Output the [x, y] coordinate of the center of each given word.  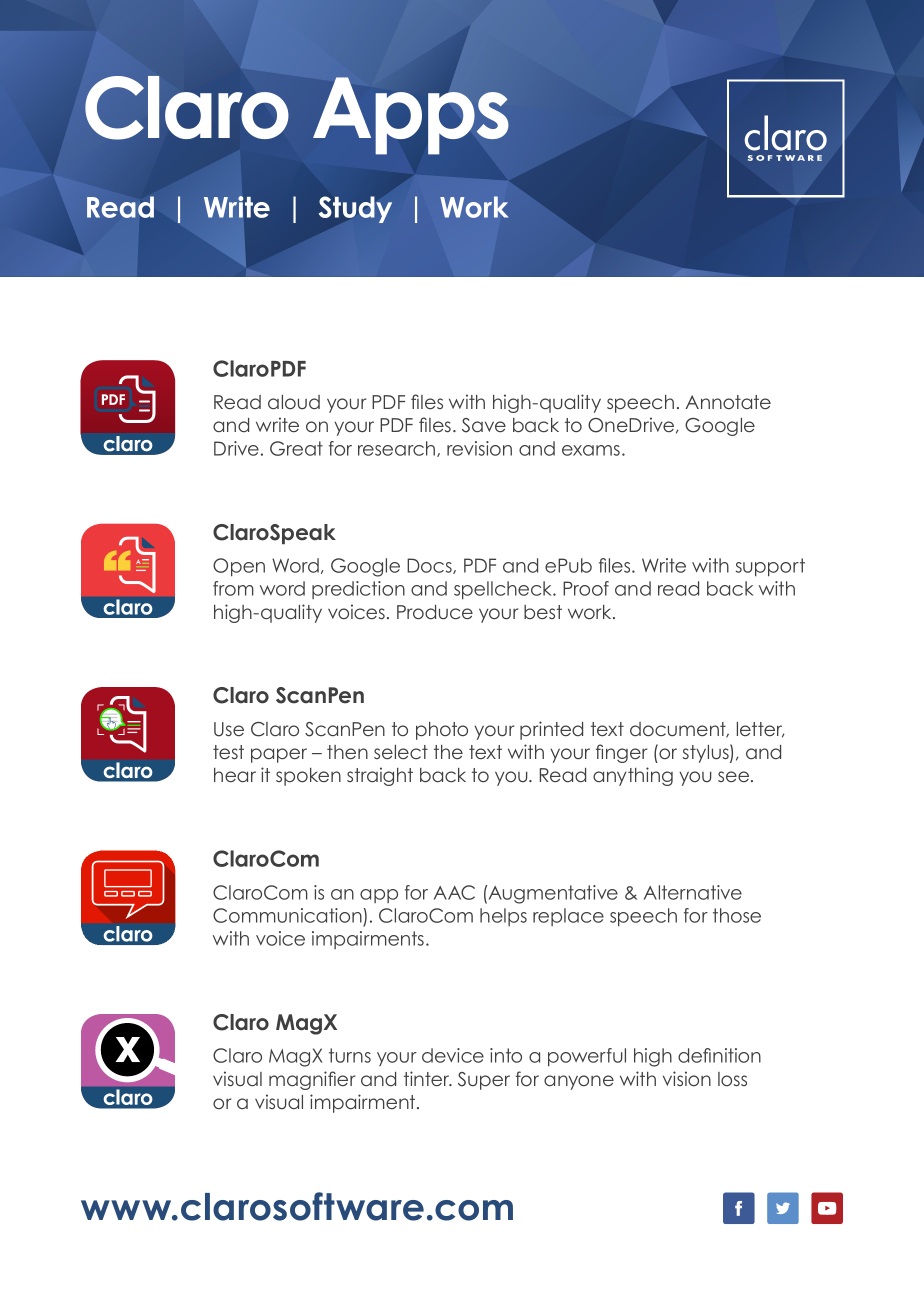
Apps [411, 116]
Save [484, 425]
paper [279, 755]
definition [719, 1055]
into [506, 1055]
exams [591, 450]
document [679, 730]
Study [355, 209]
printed [551, 730]
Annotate [728, 402]
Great [296, 448]
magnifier [312, 1080]
